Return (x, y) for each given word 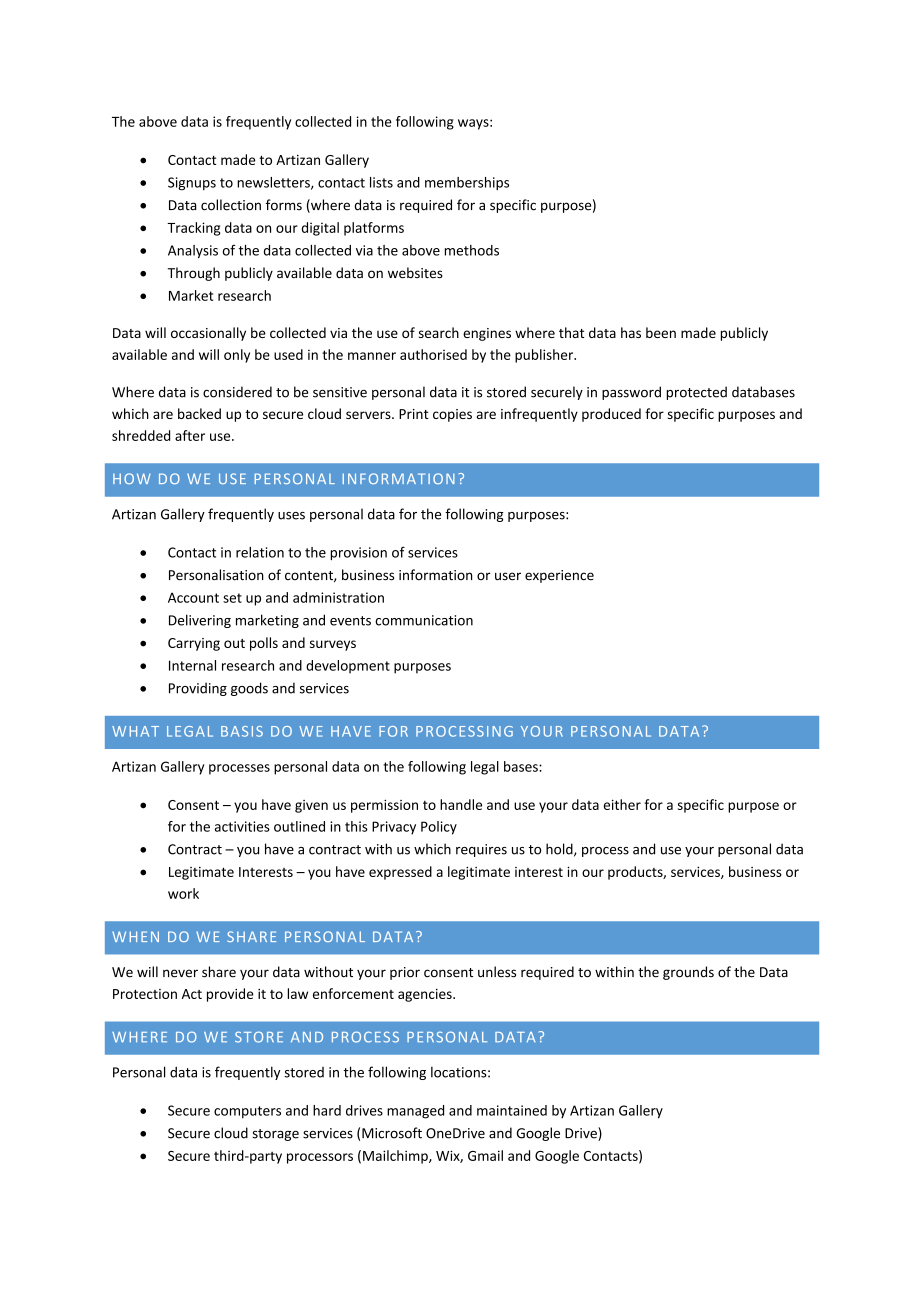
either (622, 804)
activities (242, 826)
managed (415, 1112)
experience (559, 576)
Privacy (394, 828)
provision (358, 553)
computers (247, 1112)
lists (381, 182)
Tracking (194, 229)
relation (260, 552)
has (631, 332)
